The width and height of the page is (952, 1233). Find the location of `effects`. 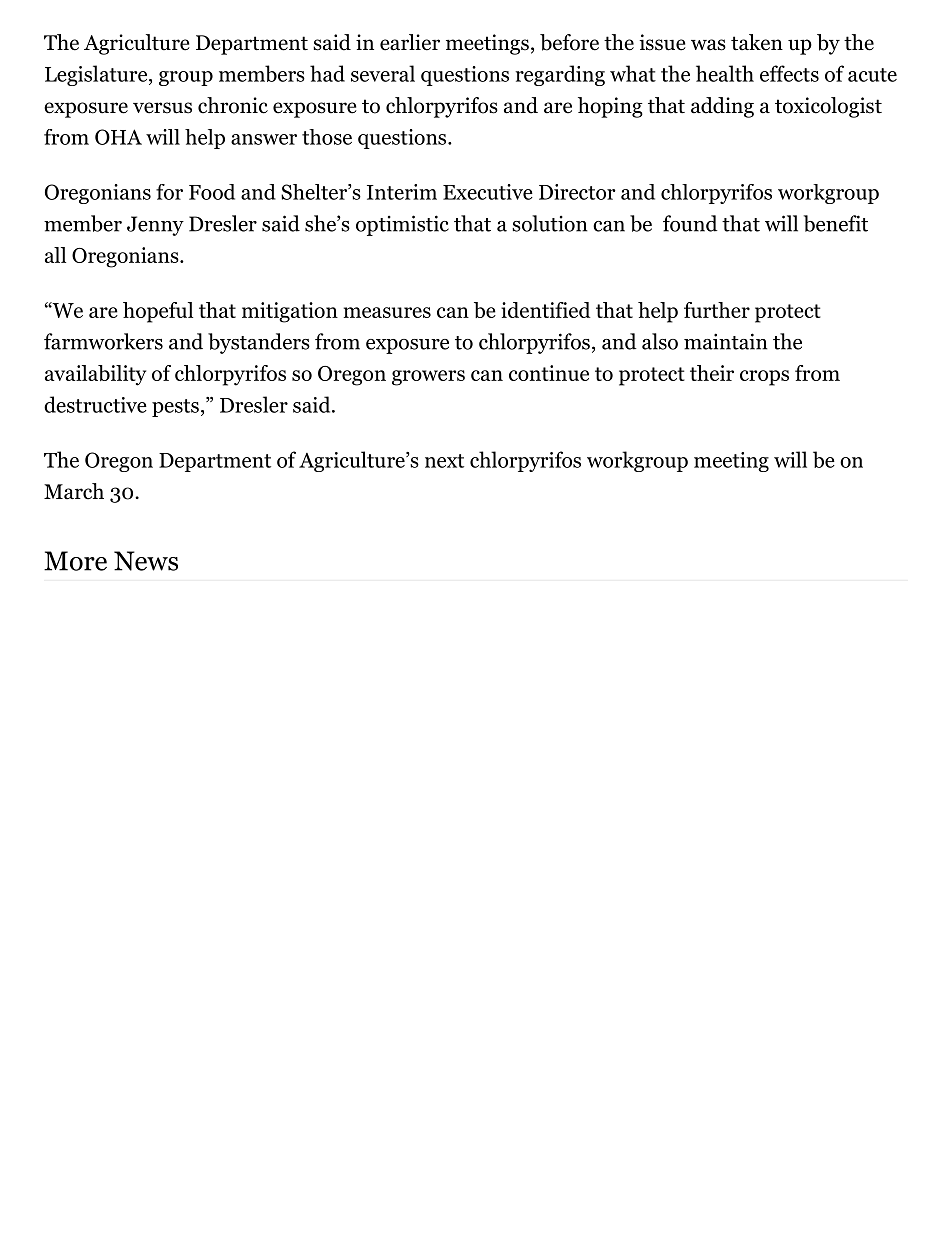

effects is located at coordinates (789, 73).
